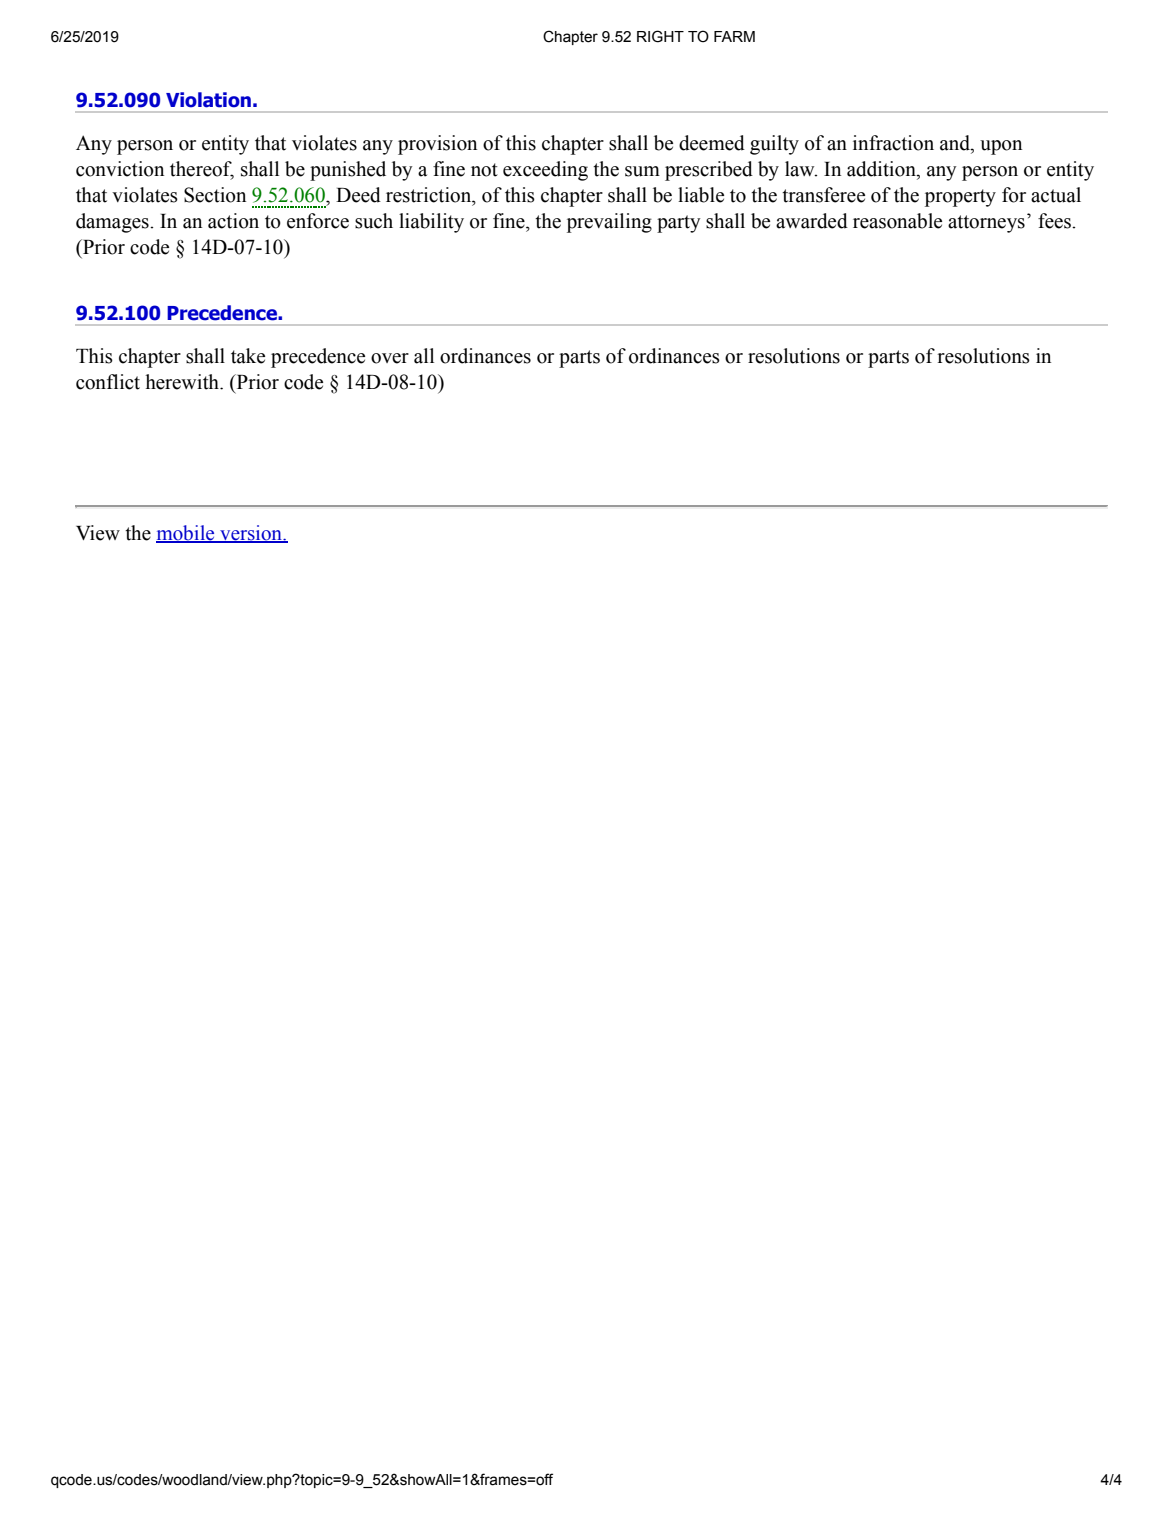  What do you see at coordinates (390, 358) in the screenshot?
I see `over` at bounding box center [390, 358].
